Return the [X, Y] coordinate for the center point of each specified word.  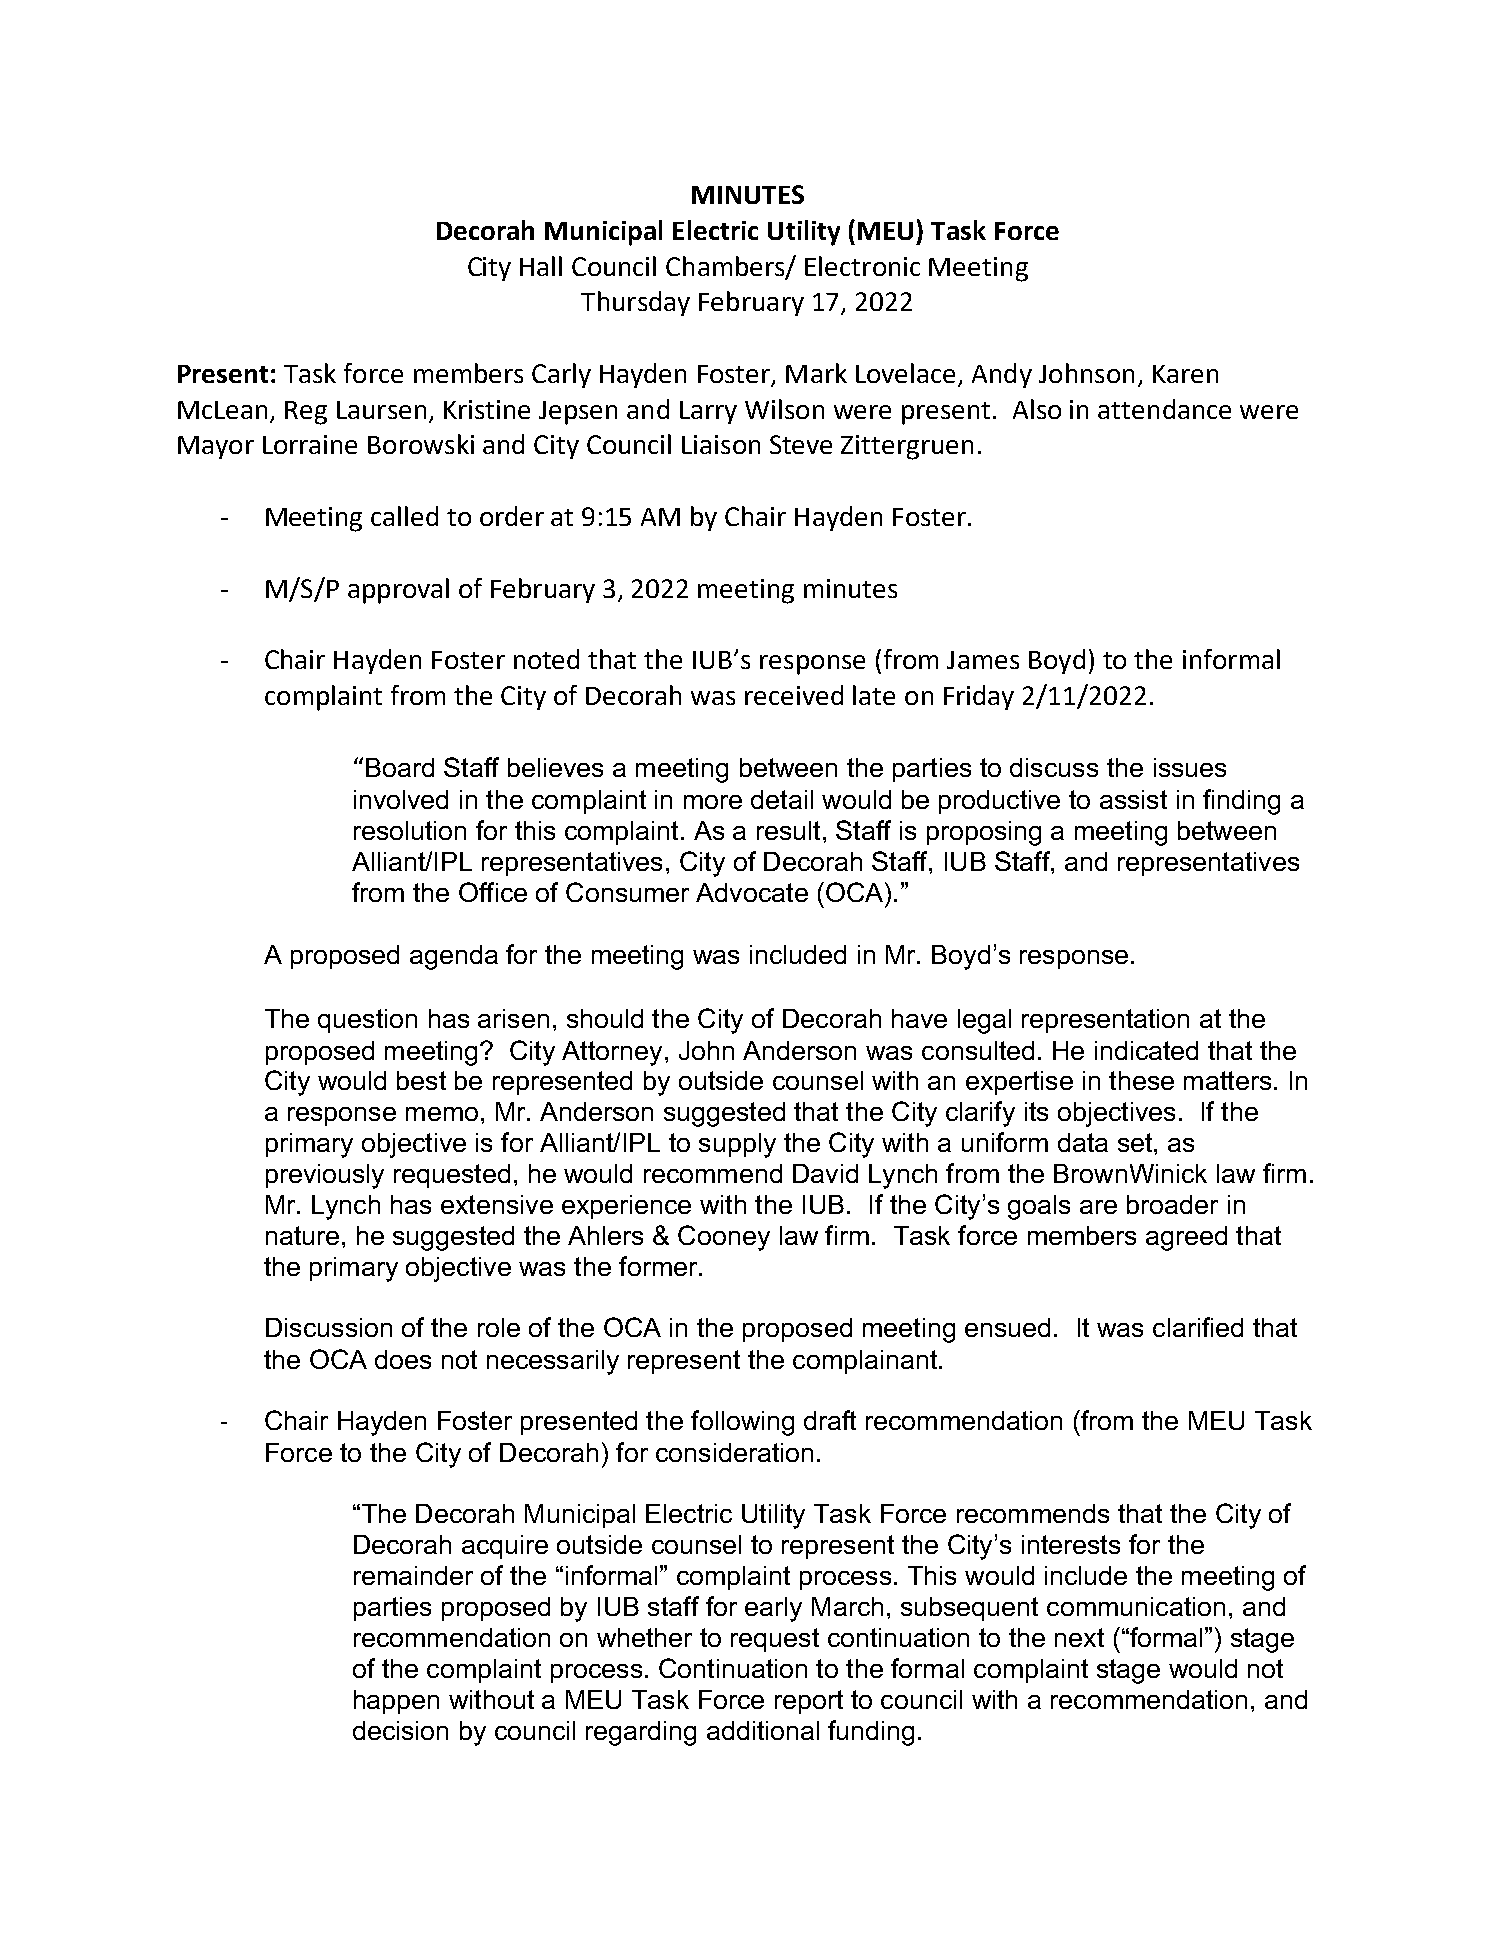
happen [396, 1702]
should [605, 1018]
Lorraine [310, 444]
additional [763, 1730]
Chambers [726, 267]
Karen [1185, 374]
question [367, 1021]
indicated [1146, 1050]
